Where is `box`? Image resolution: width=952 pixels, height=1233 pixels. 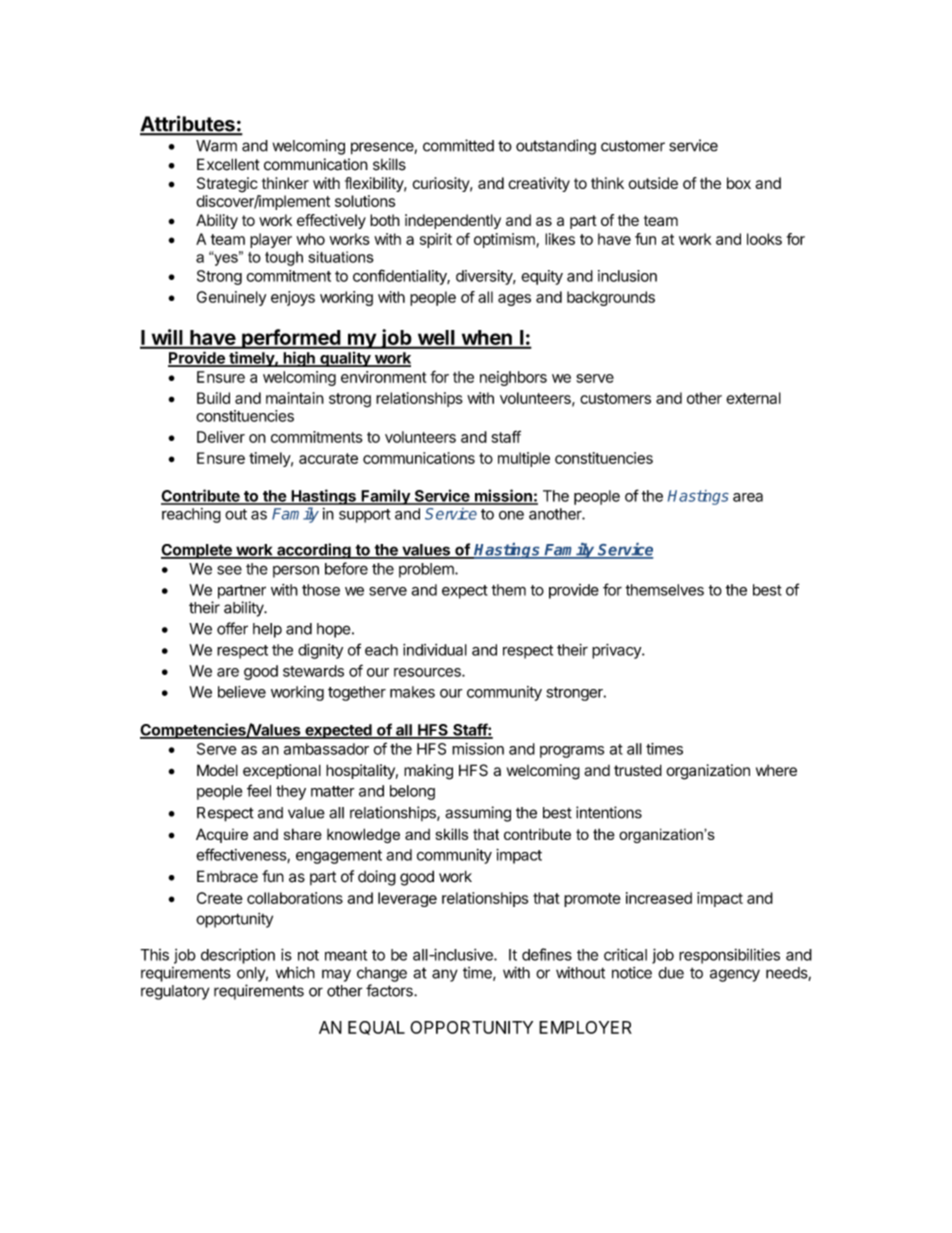 box is located at coordinates (739, 183).
